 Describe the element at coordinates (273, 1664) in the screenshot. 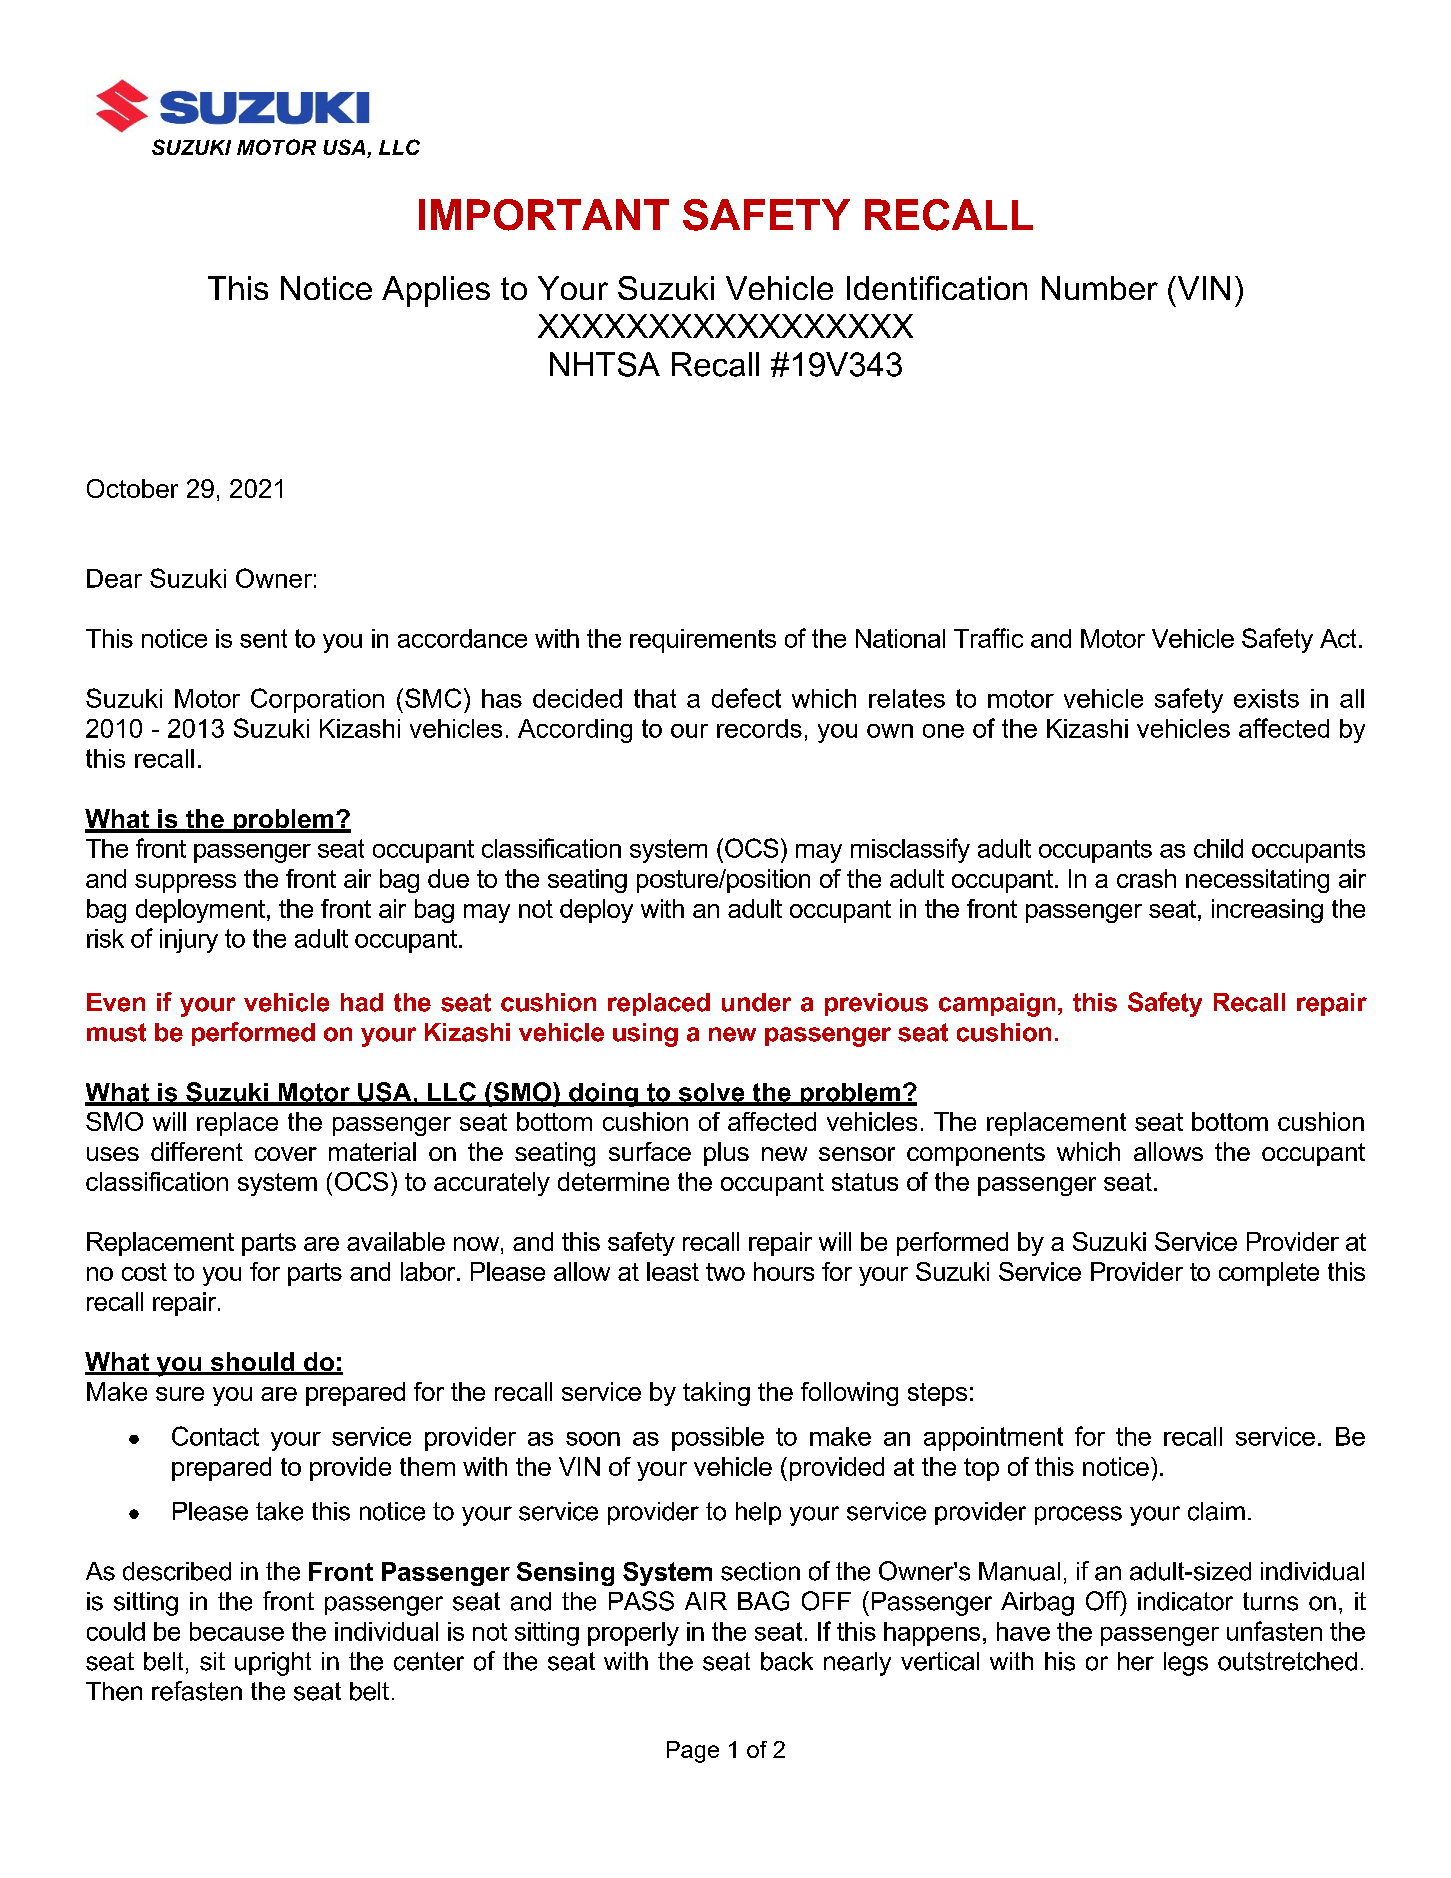

I see `upright` at that location.
